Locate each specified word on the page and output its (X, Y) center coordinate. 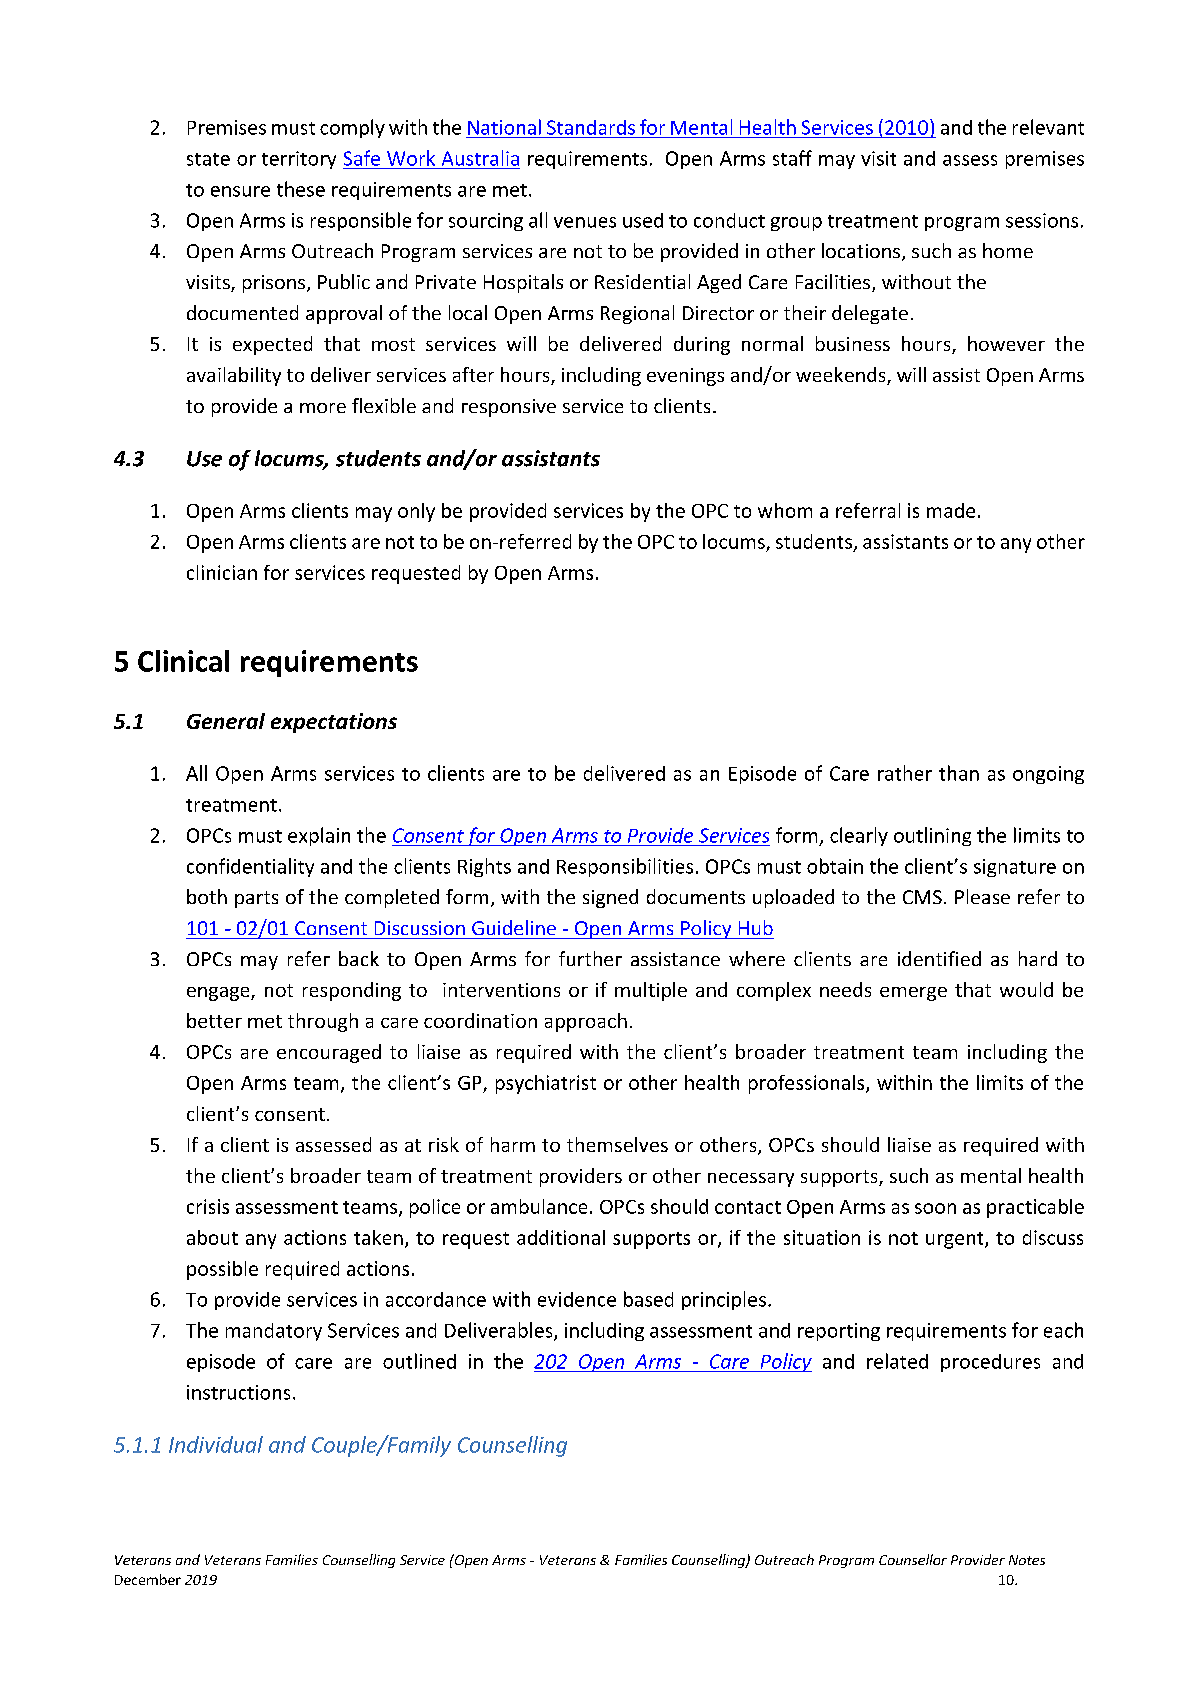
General (226, 721)
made (951, 510)
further (590, 958)
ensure (240, 191)
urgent (956, 1240)
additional (561, 1237)
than (959, 773)
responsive (509, 408)
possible (222, 1270)
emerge (913, 994)
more (323, 408)
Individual (216, 1444)
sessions (1042, 220)
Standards (591, 127)
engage (219, 994)
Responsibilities (625, 867)
